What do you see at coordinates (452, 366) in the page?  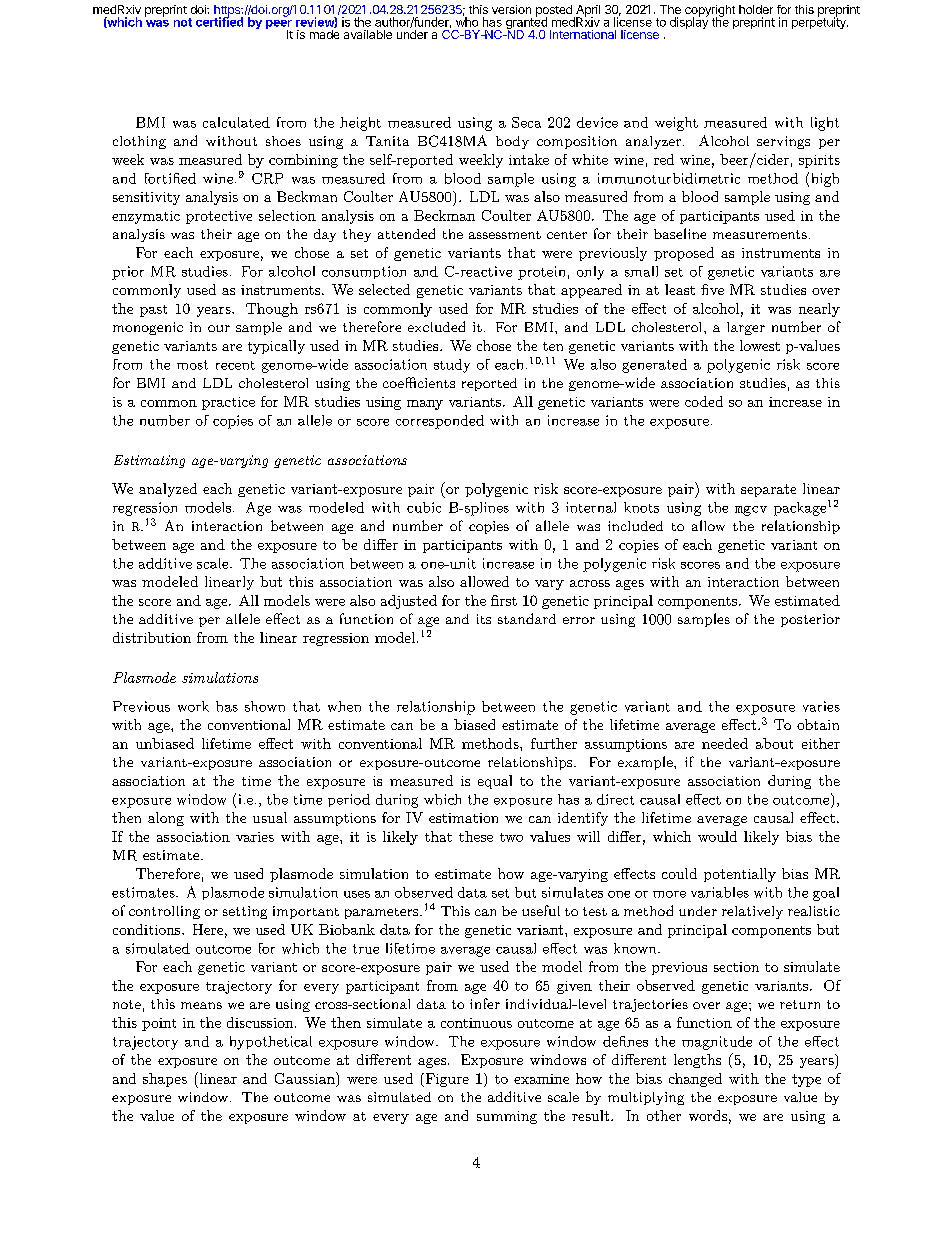 I see `study` at bounding box center [452, 366].
